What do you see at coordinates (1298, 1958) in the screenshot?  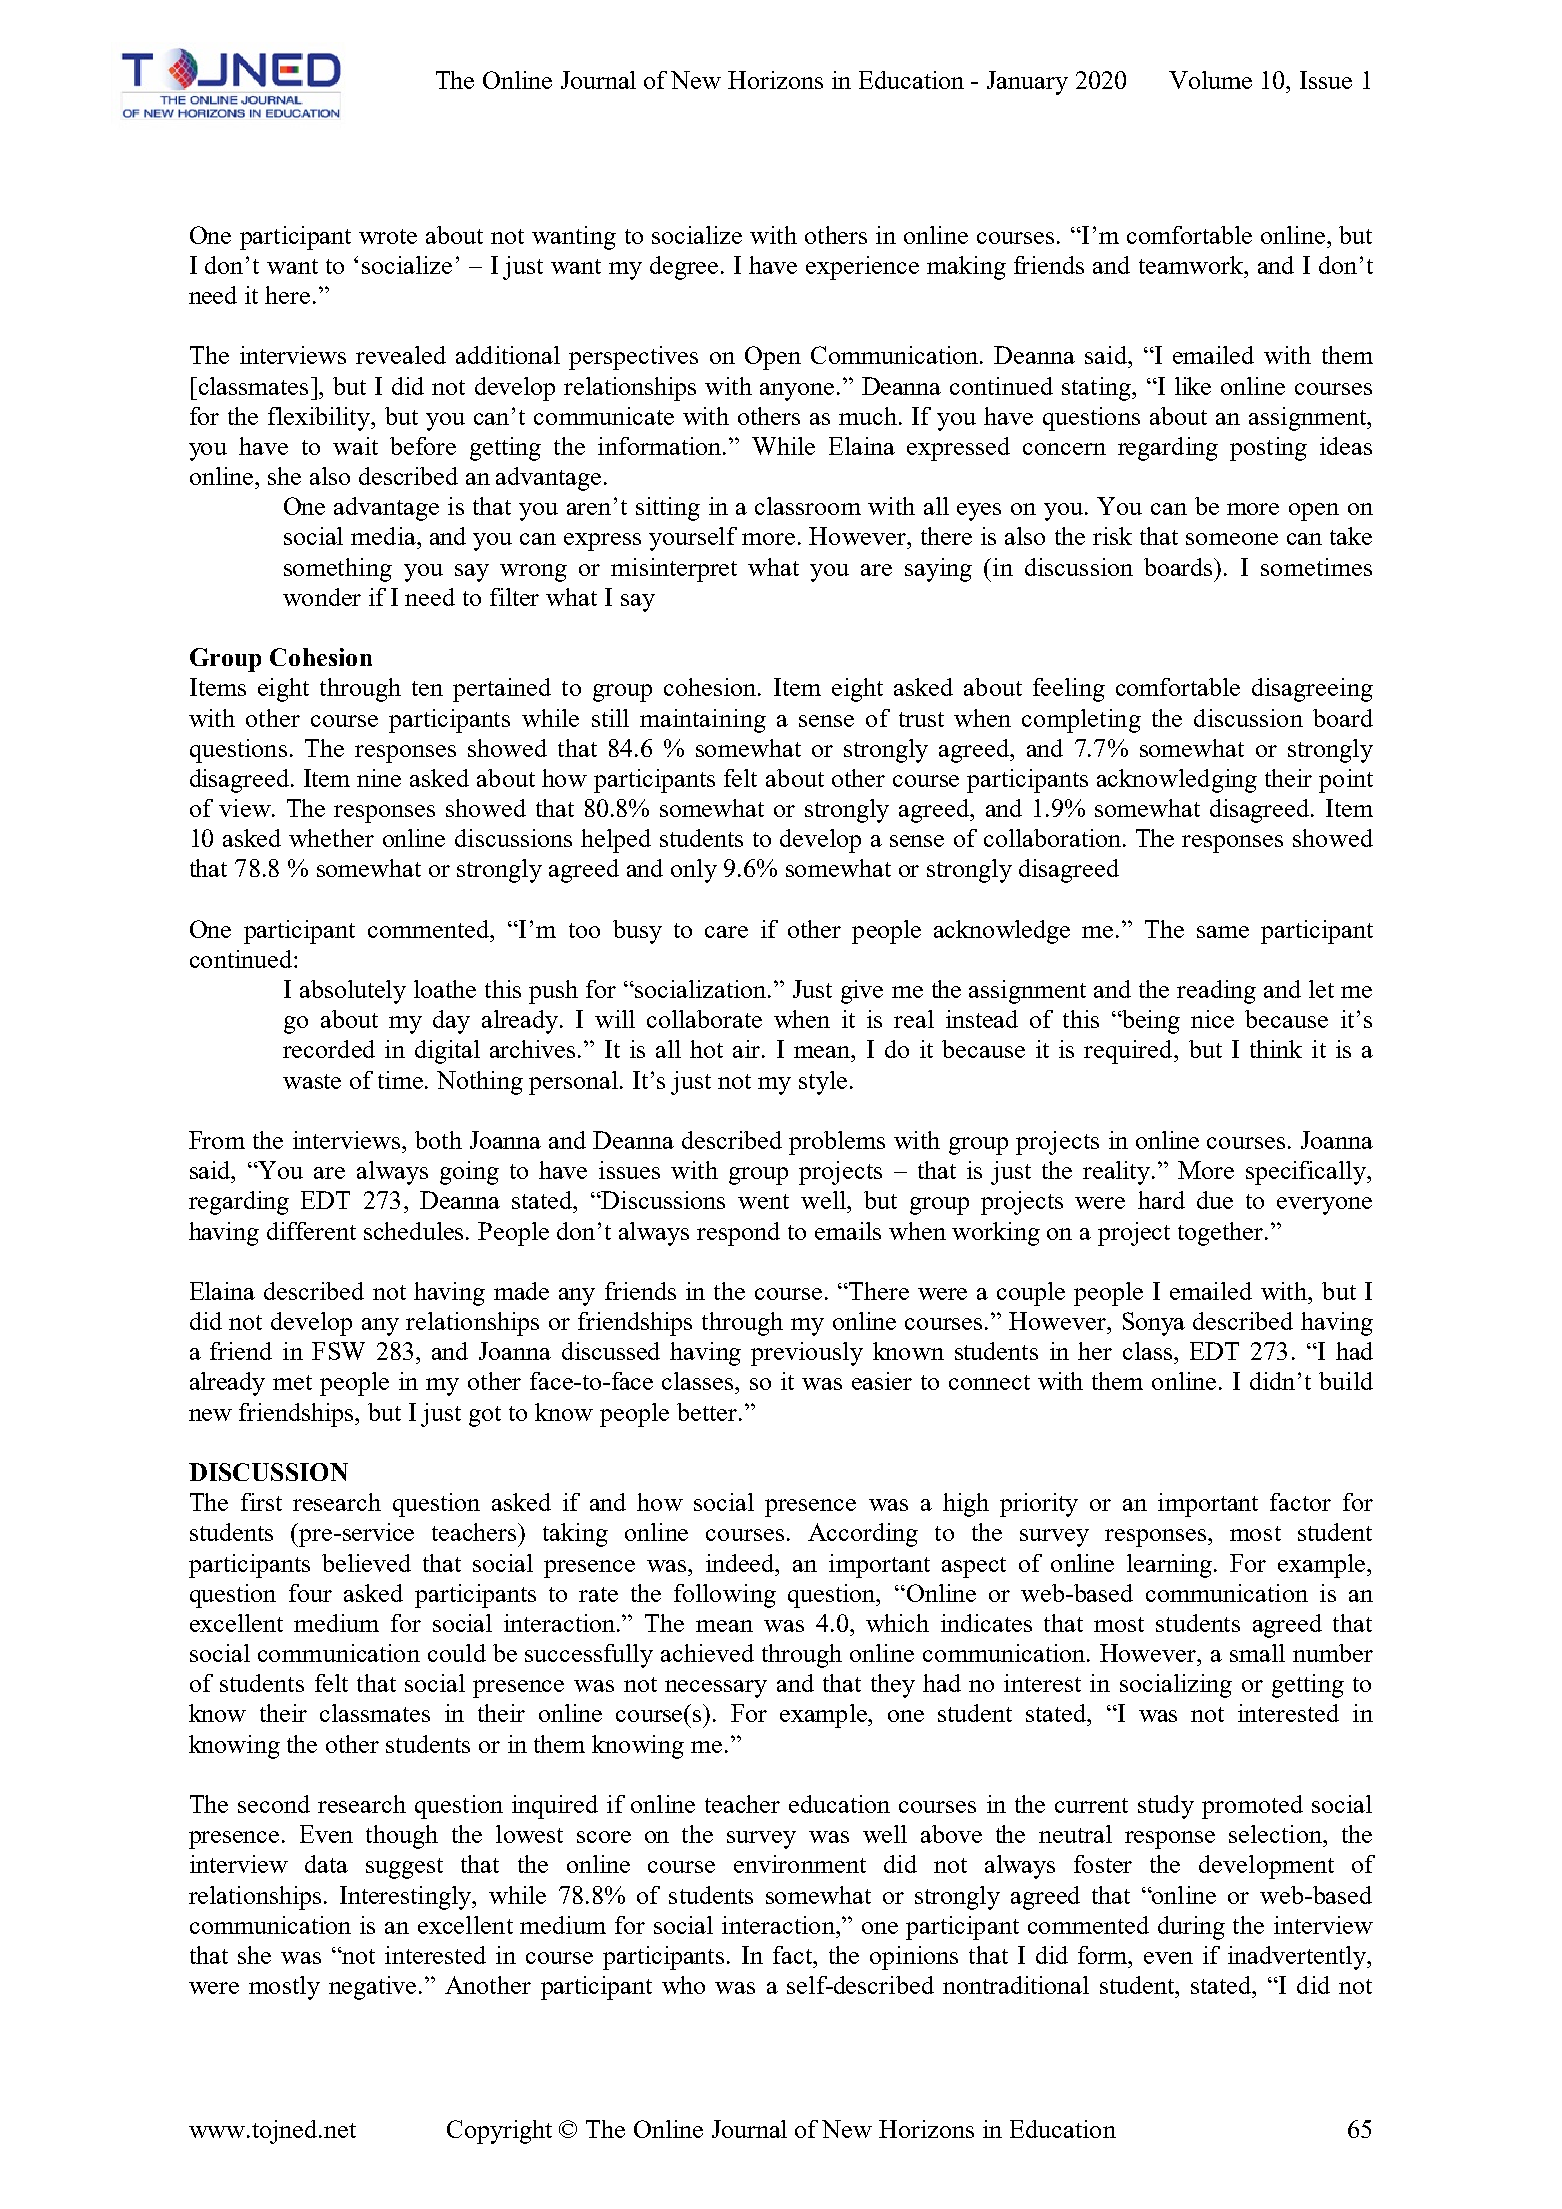 I see `inadvertently` at bounding box center [1298, 1958].
